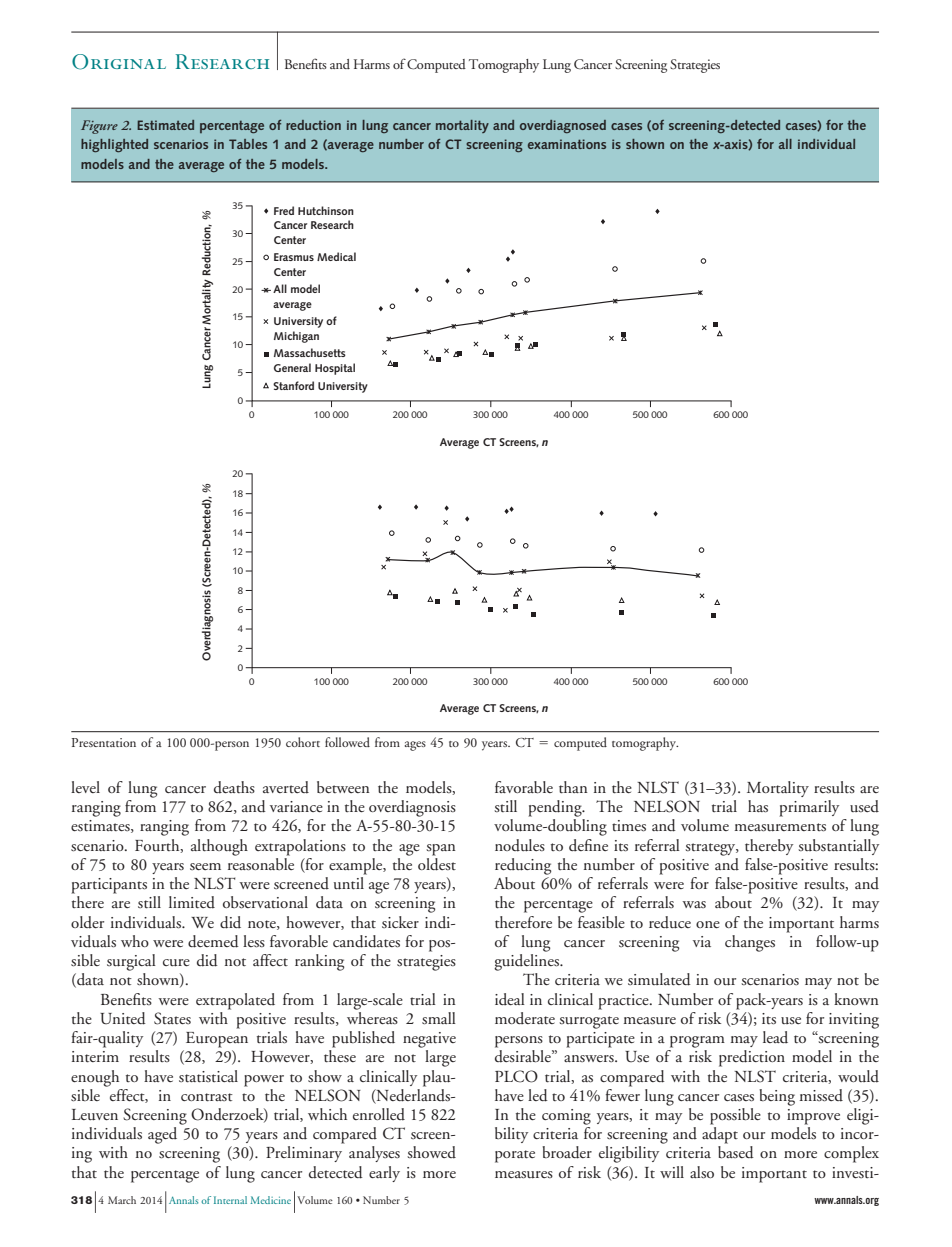 The image size is (952, 1247). What do you see at coordinates (176, 963) in the screenshot?
I see `cure` at bounding box center [176, 963].
